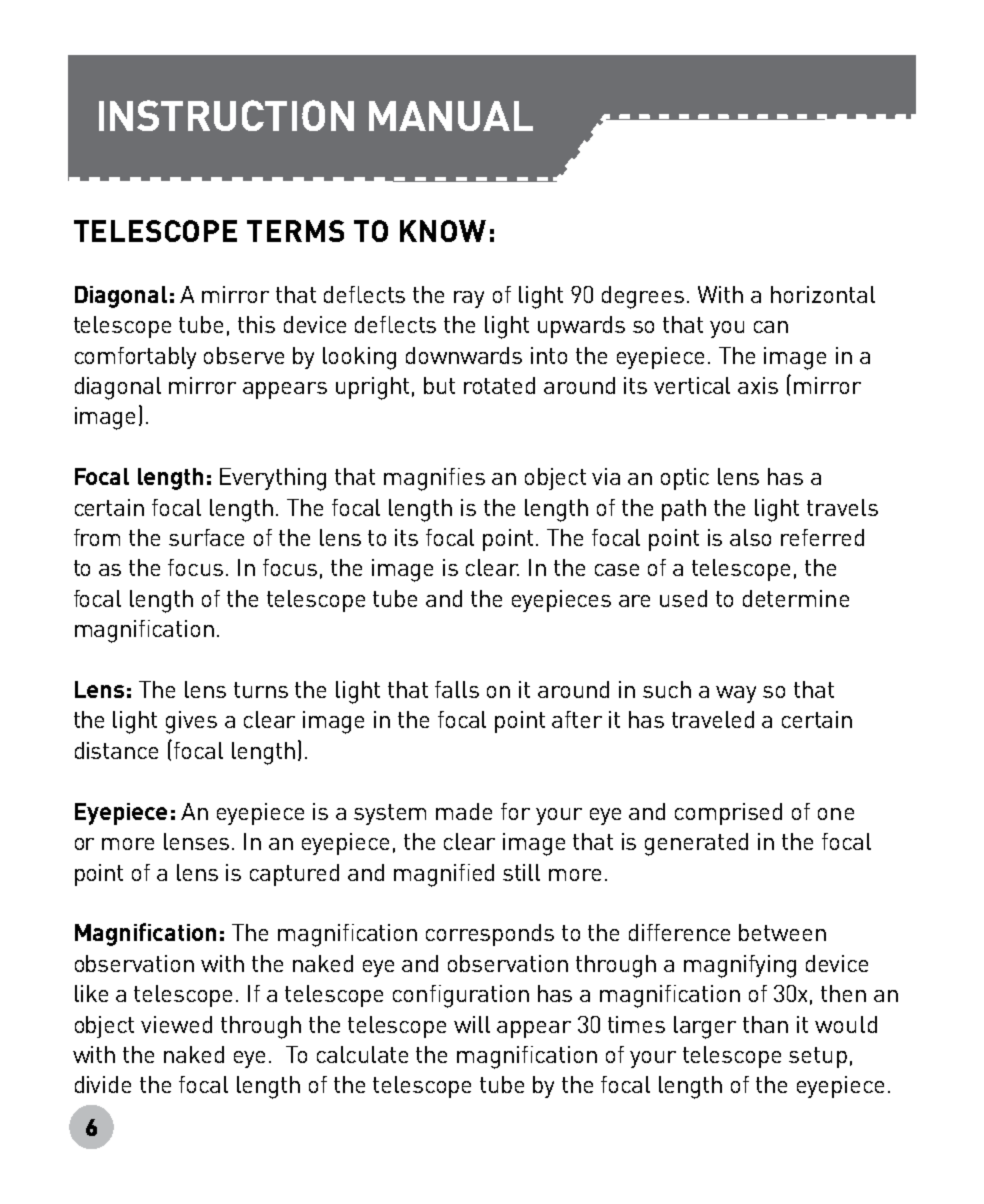  I want to click on INSTRUCTION, so click(226, 115).
